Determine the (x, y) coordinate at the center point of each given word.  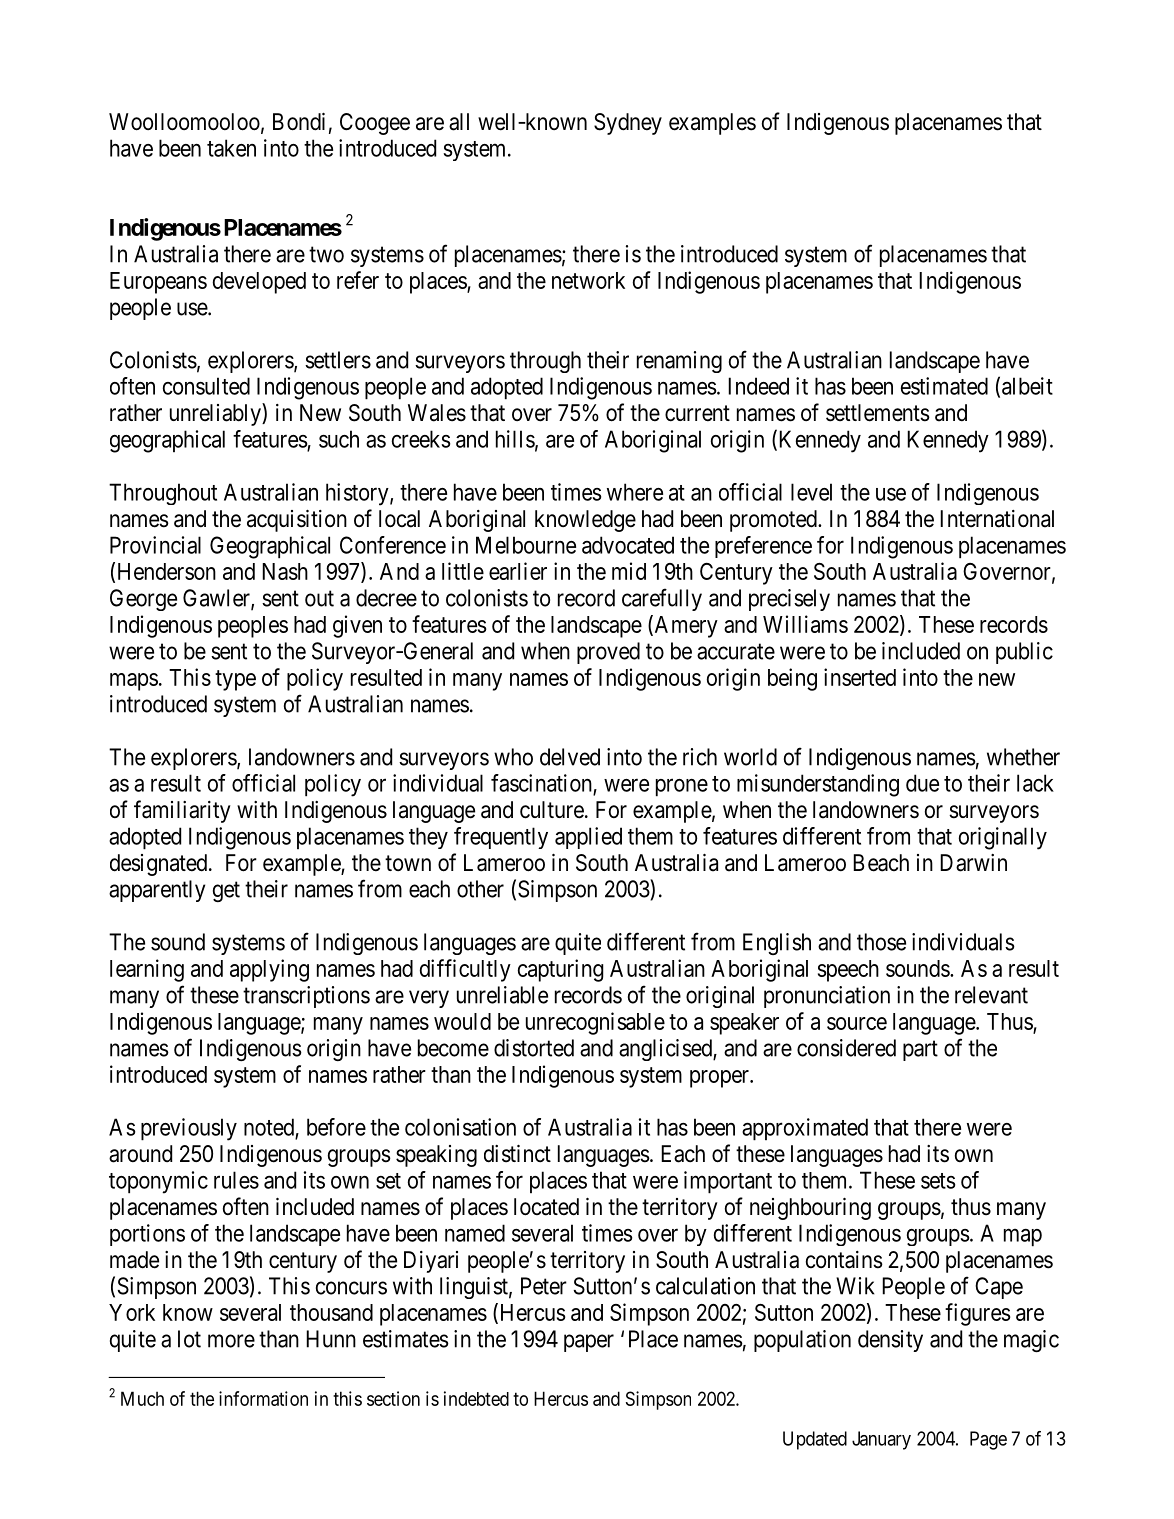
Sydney (628, 124)
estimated (944, 386)
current (697, 413)
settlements (878, 413)
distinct (517, 1154)
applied (588, 838)
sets (938, 1181)
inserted (860, 677)
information (263, 1398)
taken (231, 148)
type (235, 680)
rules (236, 1180)
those (881, 942)
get (226, 892)
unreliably (216, 414)
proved (608, 653)
